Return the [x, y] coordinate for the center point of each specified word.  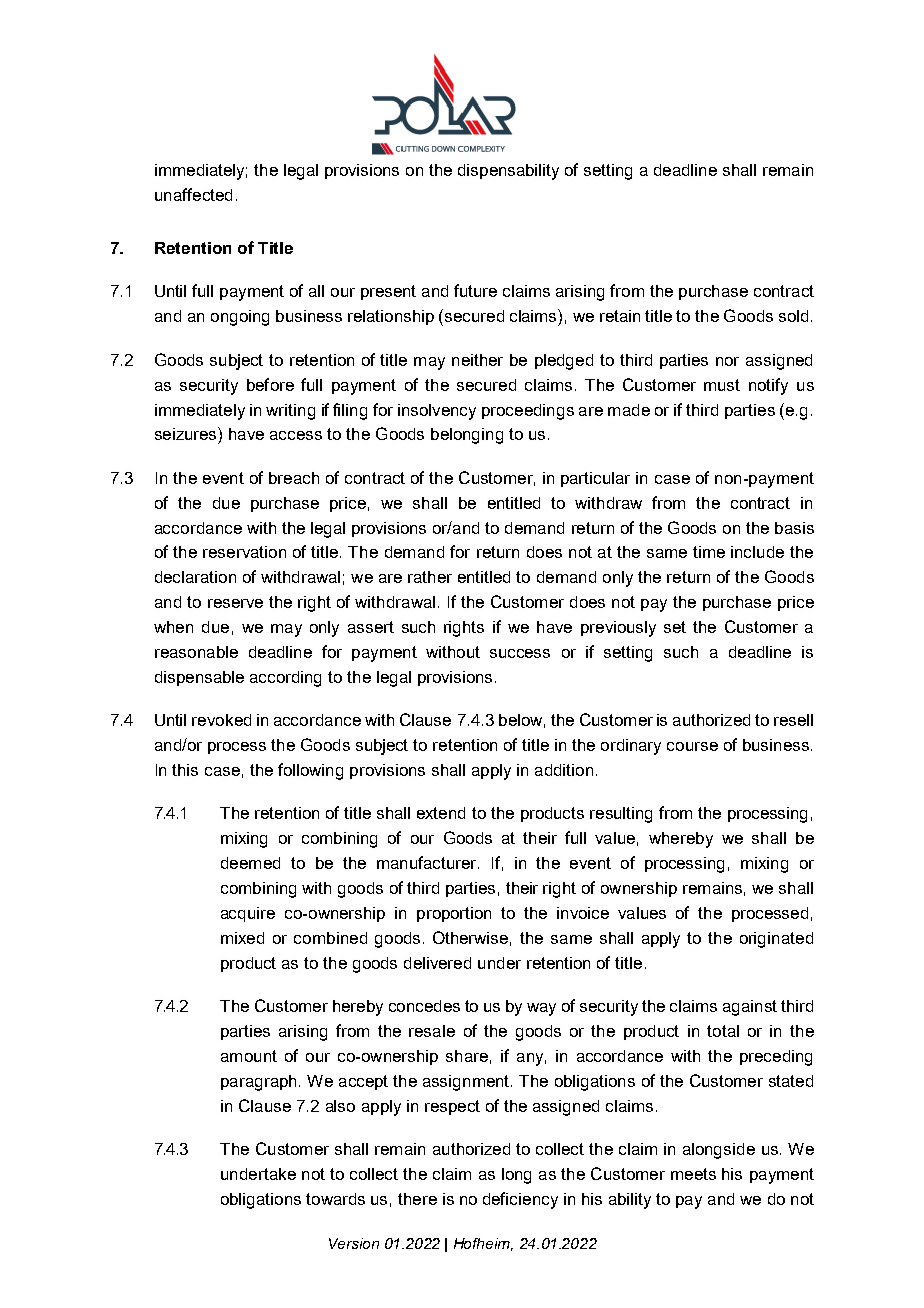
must [722, 385]
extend [441, 813]
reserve [235, 603]
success [520, 653]
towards [335, 1199]
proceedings [528, 412]
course [692, 746]
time [709, 552]
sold [793, 316]
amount [249, 1056]
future [475, 290]
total [723, 1031]
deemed [250, 863]
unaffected [193, 194]
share [467, 1056]
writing [290, 412]
